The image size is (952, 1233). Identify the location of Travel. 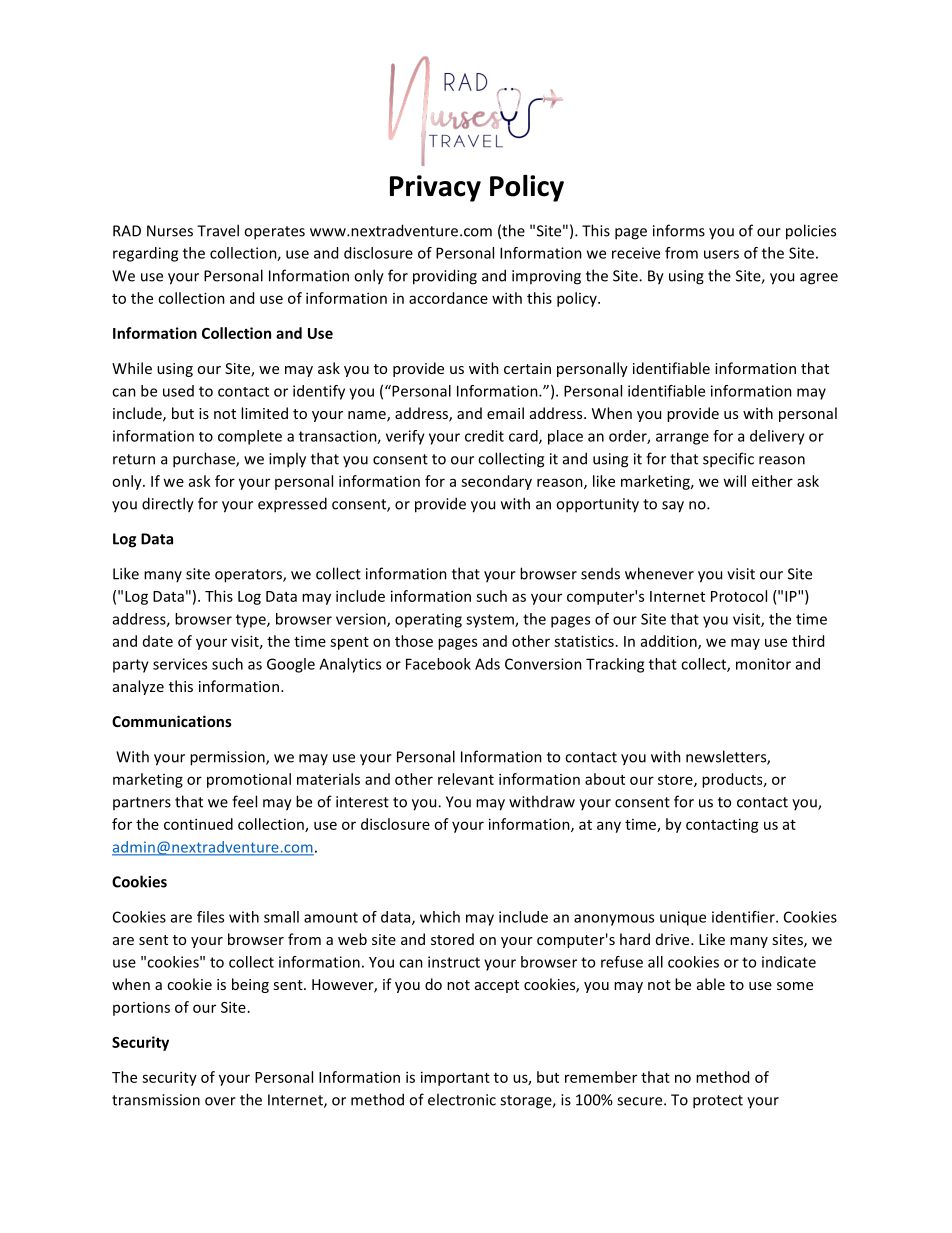
(218, 230).
